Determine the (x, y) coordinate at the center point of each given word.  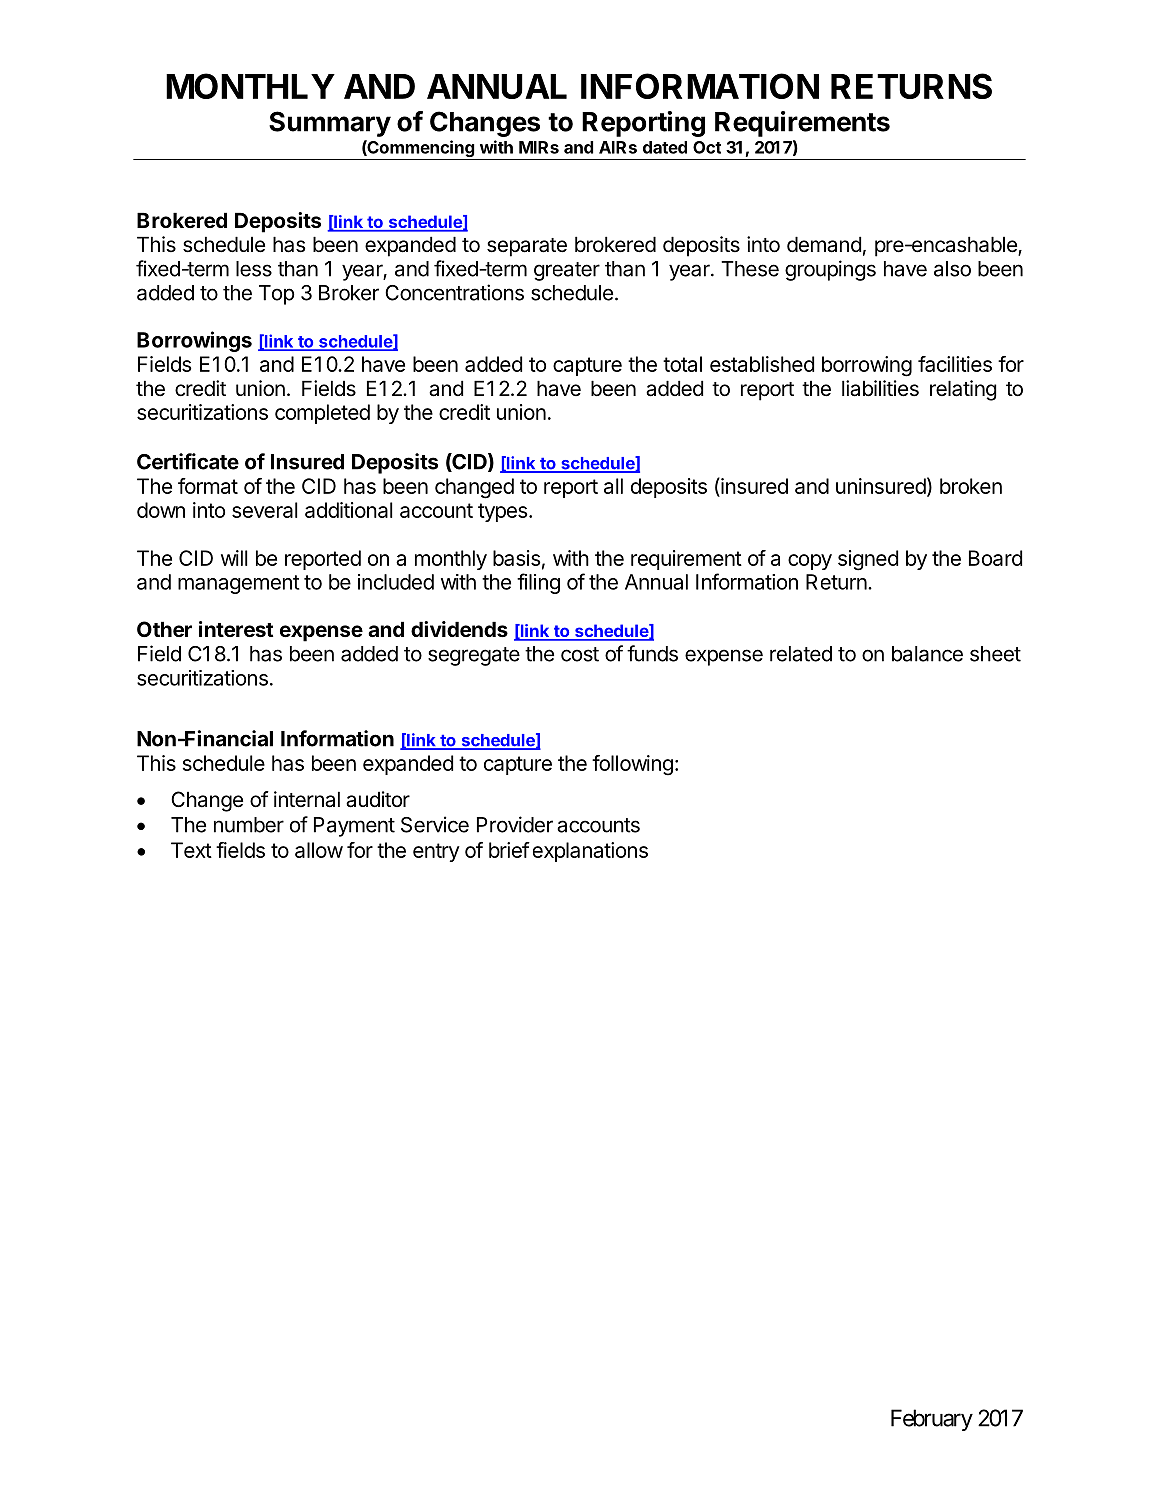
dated (665, 147)
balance (927, 654)
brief (509, 850)
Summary (330, 124)
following (632, 765)
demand (824, 244)
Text (191, 850)
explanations (590, 852)
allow (319, 850)
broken (971, 486)
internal (307, 799)
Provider (515, 824)
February (932, 1420)
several (265, 510)
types (504, 512)
